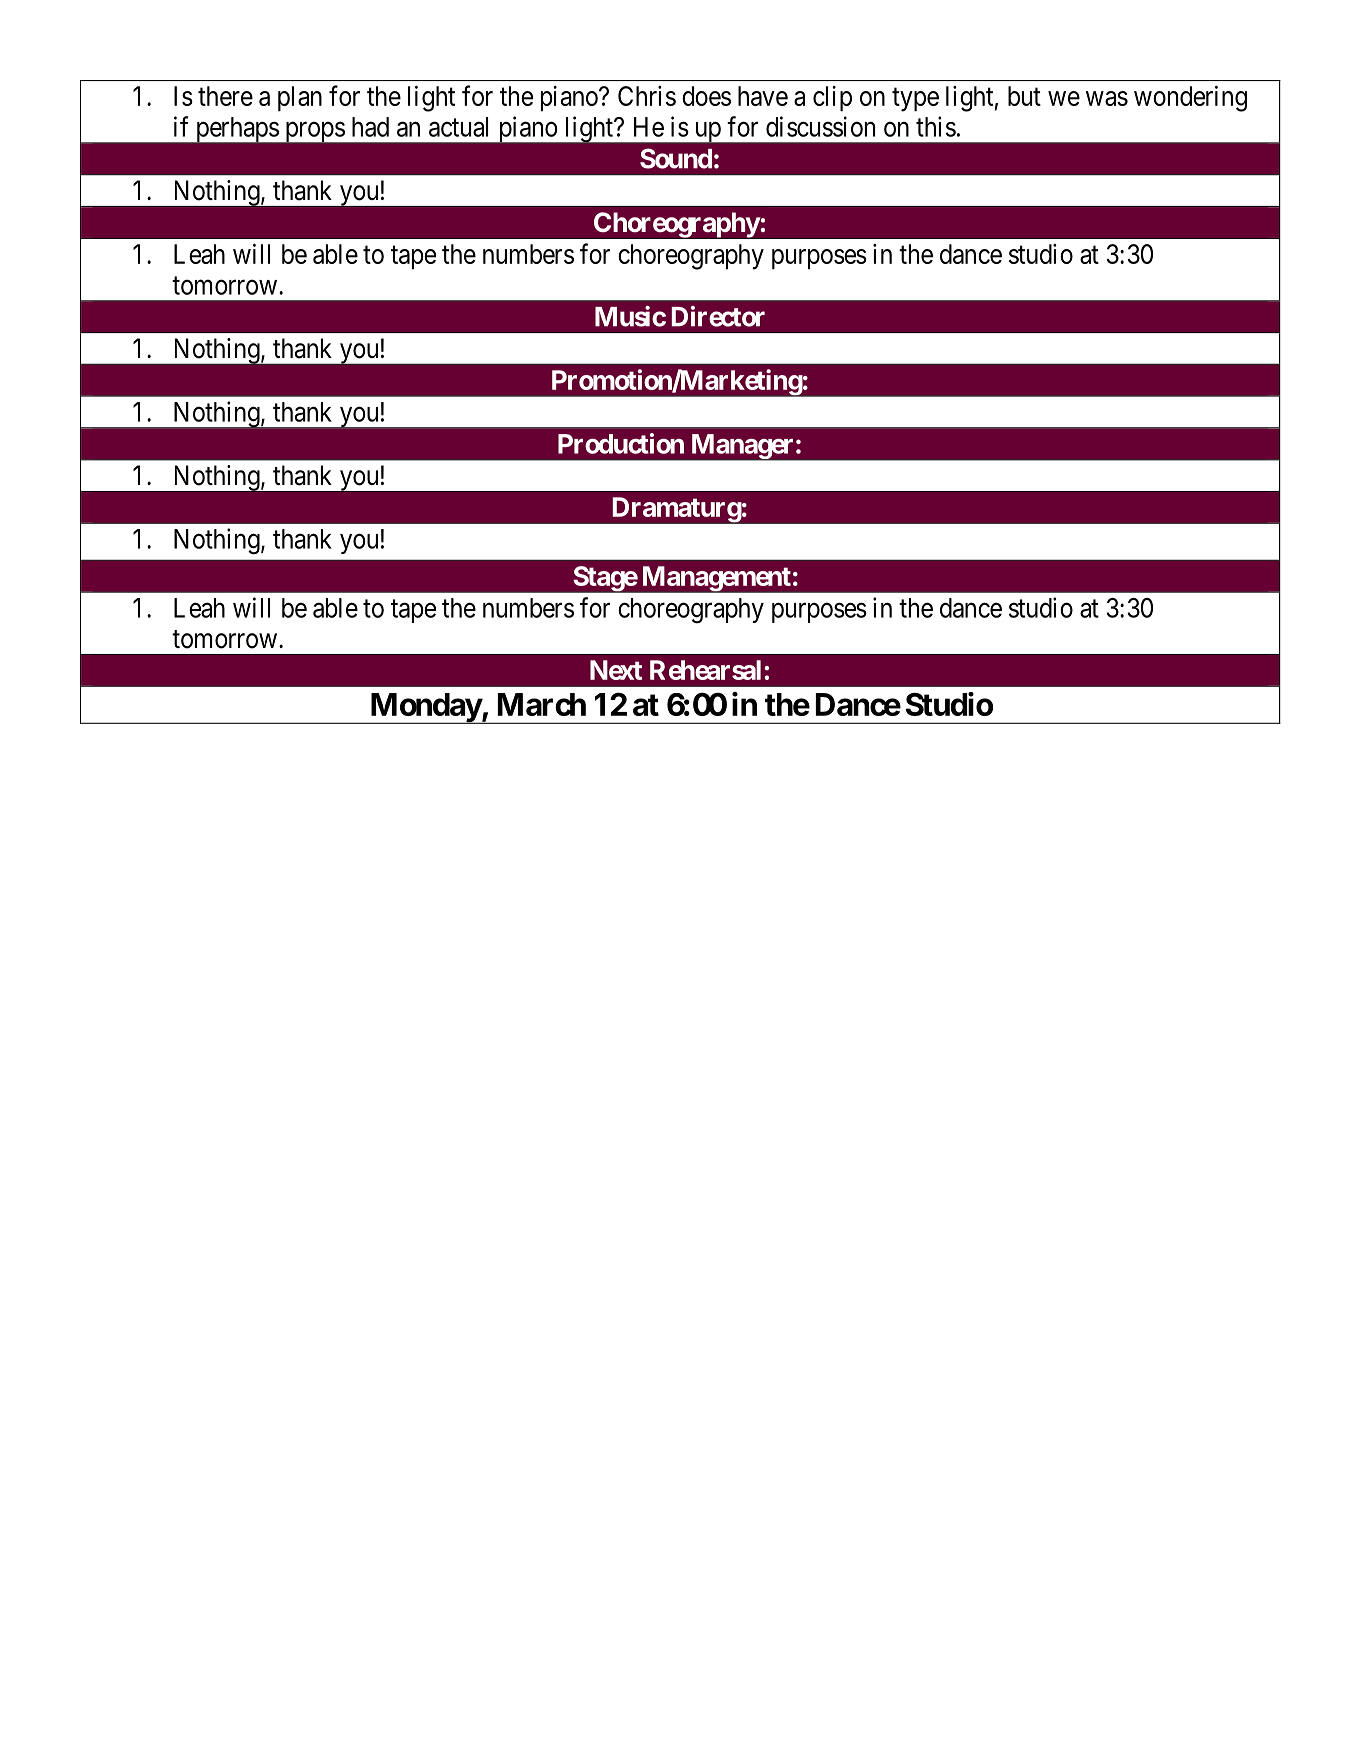 This screenshot has width=1360, height=1760. Describe the element at coordinates (370, 127) in the screenshot. I see `had` at that location.
